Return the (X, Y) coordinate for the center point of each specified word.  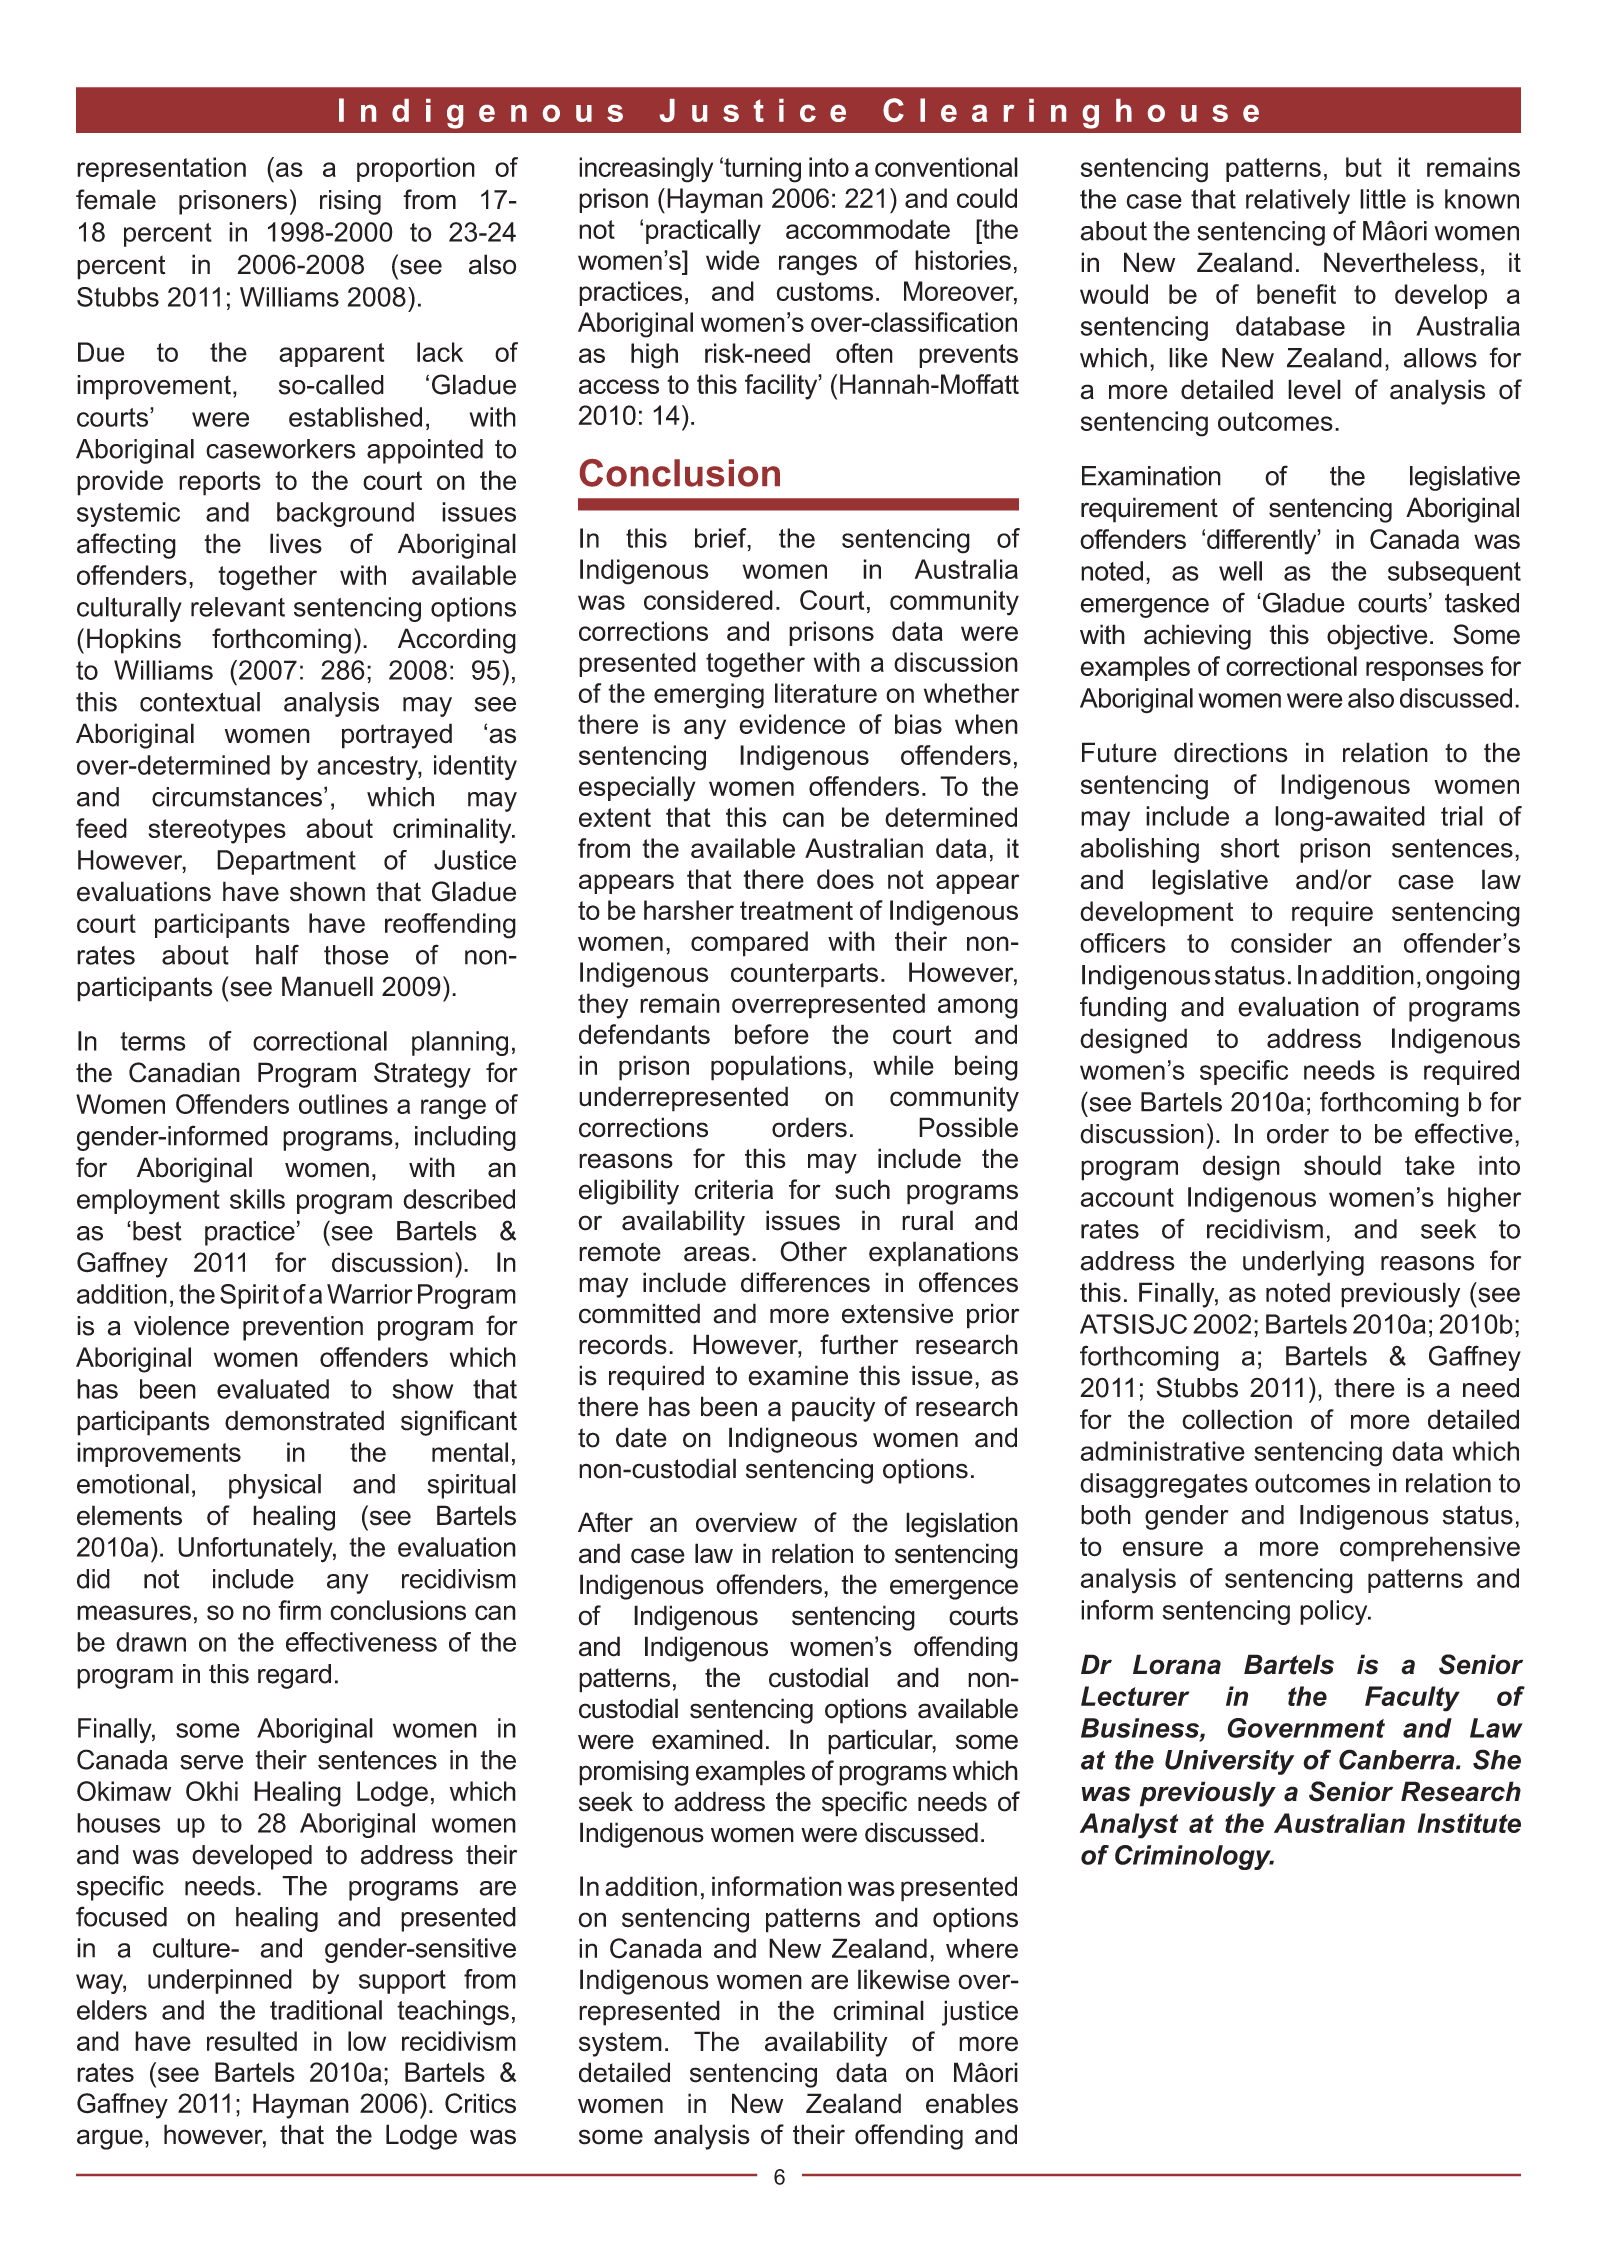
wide (733, 260)
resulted (252, 2041)
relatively (1298, 201)
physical (275, 1486)
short (1250, 848)
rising (350, 202)
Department (286, 862)
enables (972, 2103)
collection (1237, 1419)
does (845, 879)
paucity (833, 1409)
